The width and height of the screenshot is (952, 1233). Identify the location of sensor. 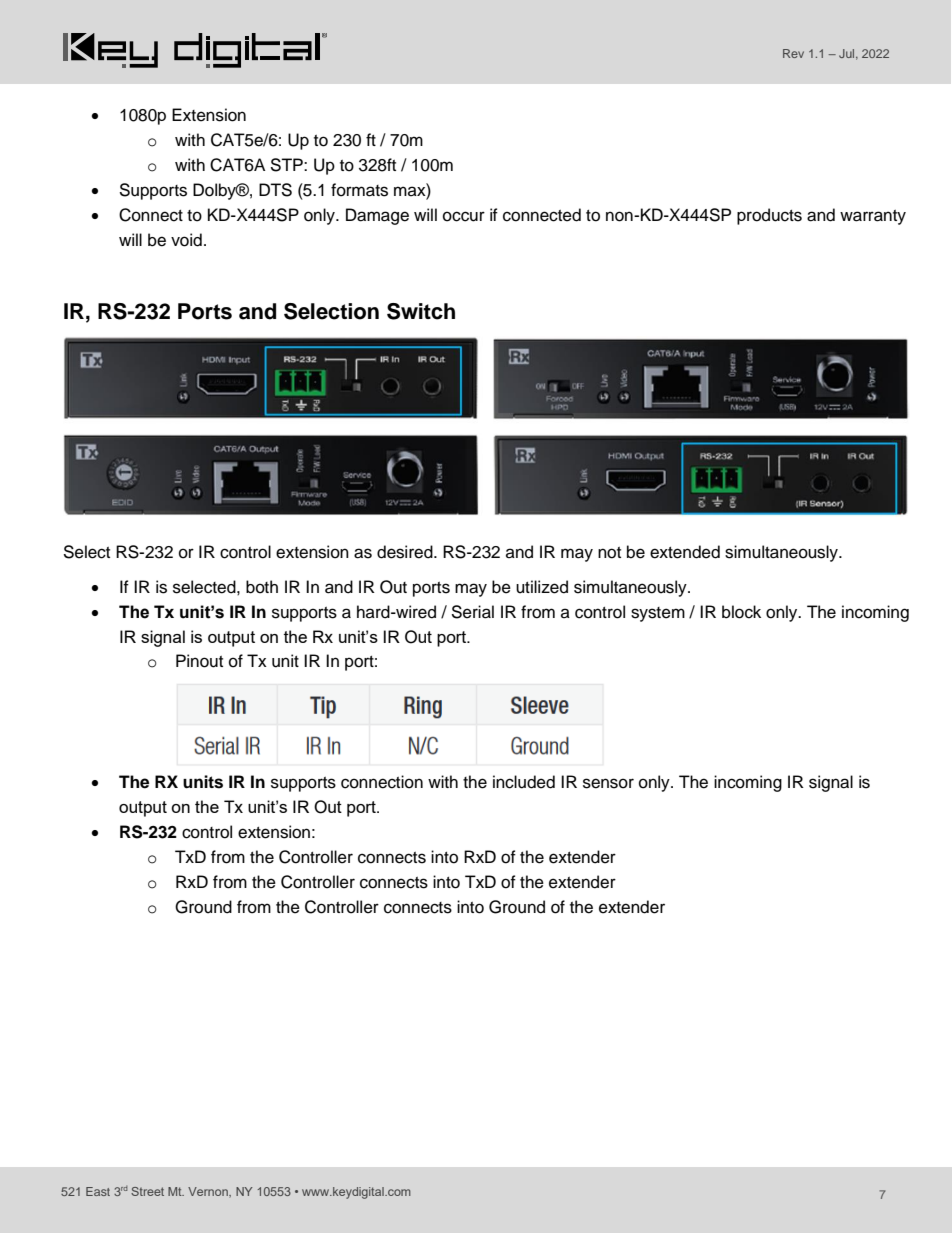
(608, 783).
